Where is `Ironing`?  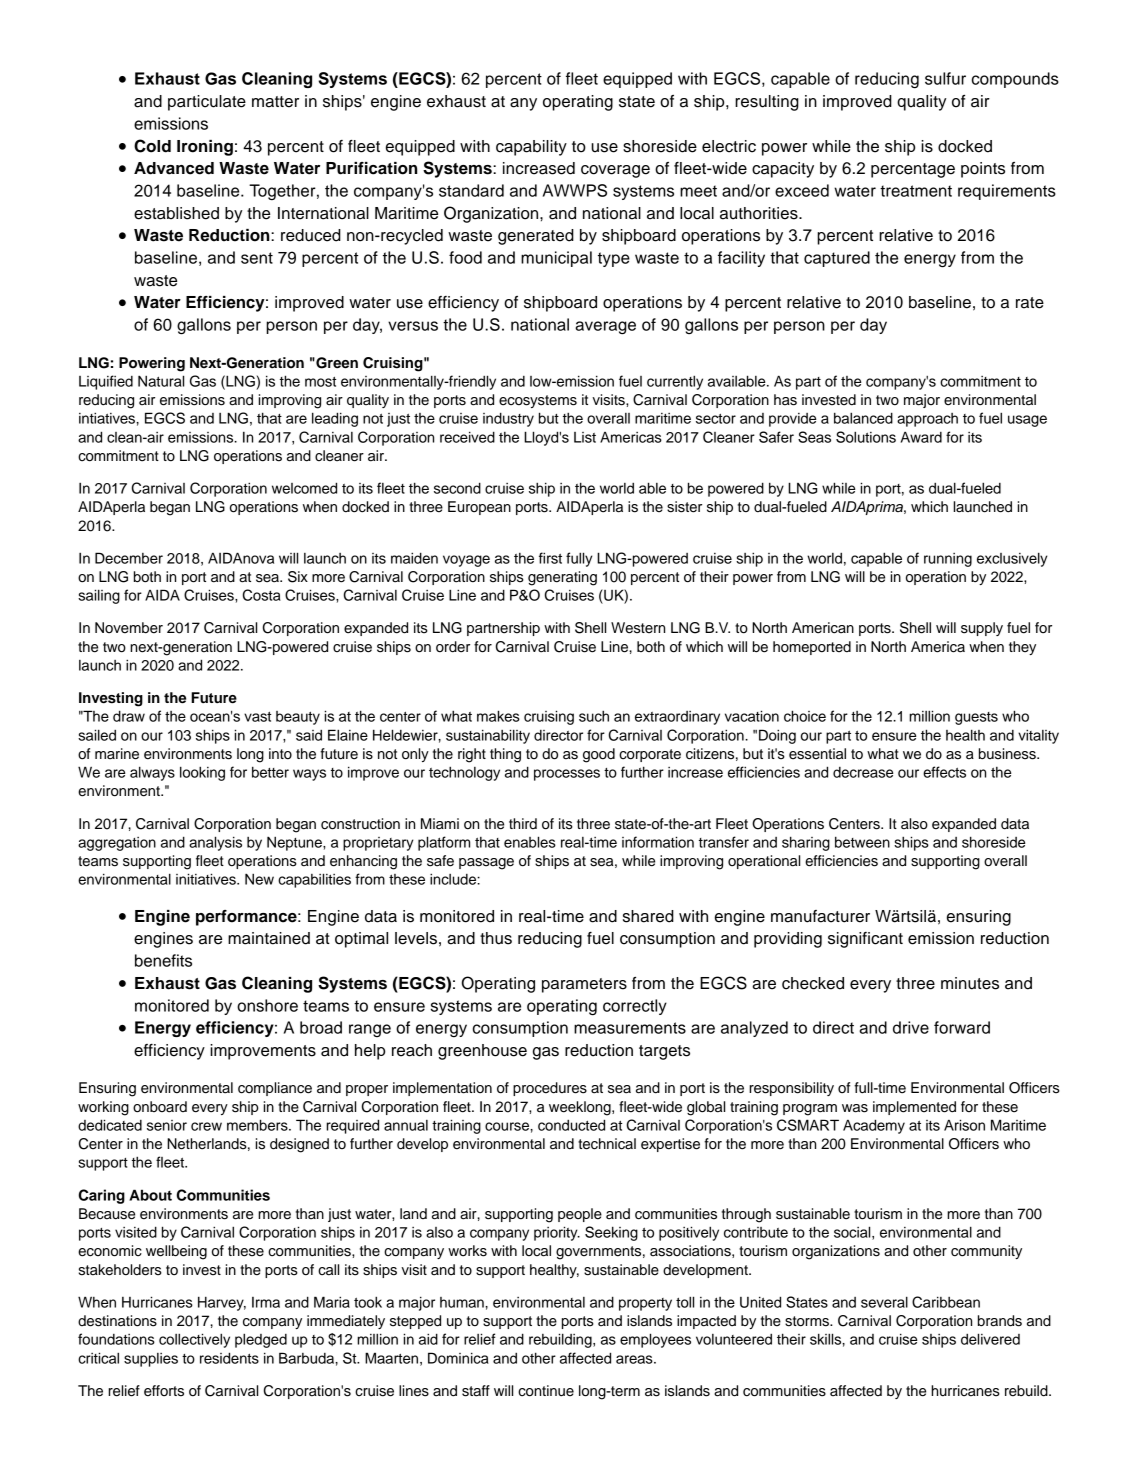 Ironing is located at coordinates (205, 148).
